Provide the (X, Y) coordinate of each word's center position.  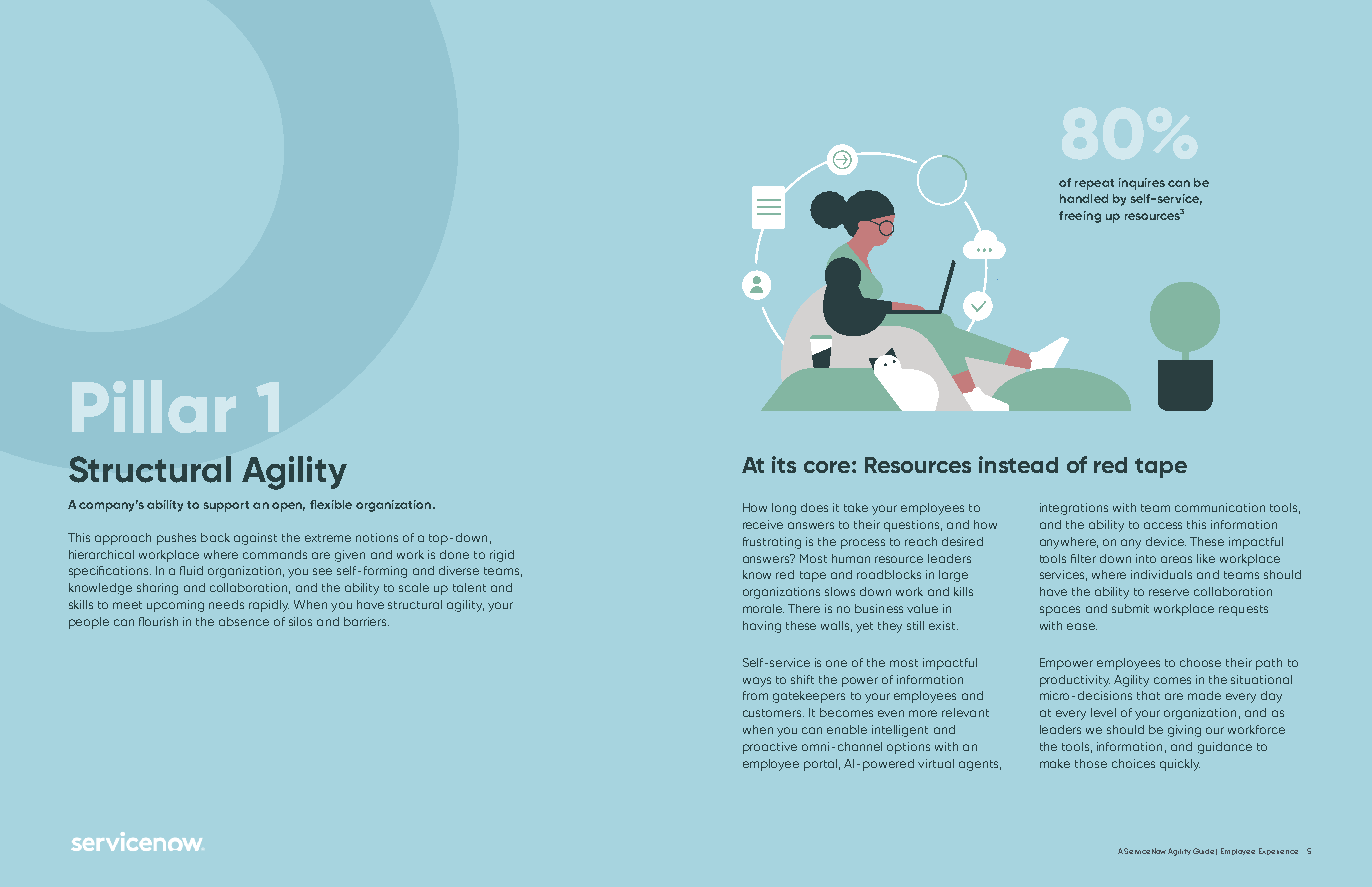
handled (1084, 198)
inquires (1142, 184)
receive (763, 524)
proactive (770, 748)
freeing (1080, 217)
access (1163, 525)
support (226, 506)
